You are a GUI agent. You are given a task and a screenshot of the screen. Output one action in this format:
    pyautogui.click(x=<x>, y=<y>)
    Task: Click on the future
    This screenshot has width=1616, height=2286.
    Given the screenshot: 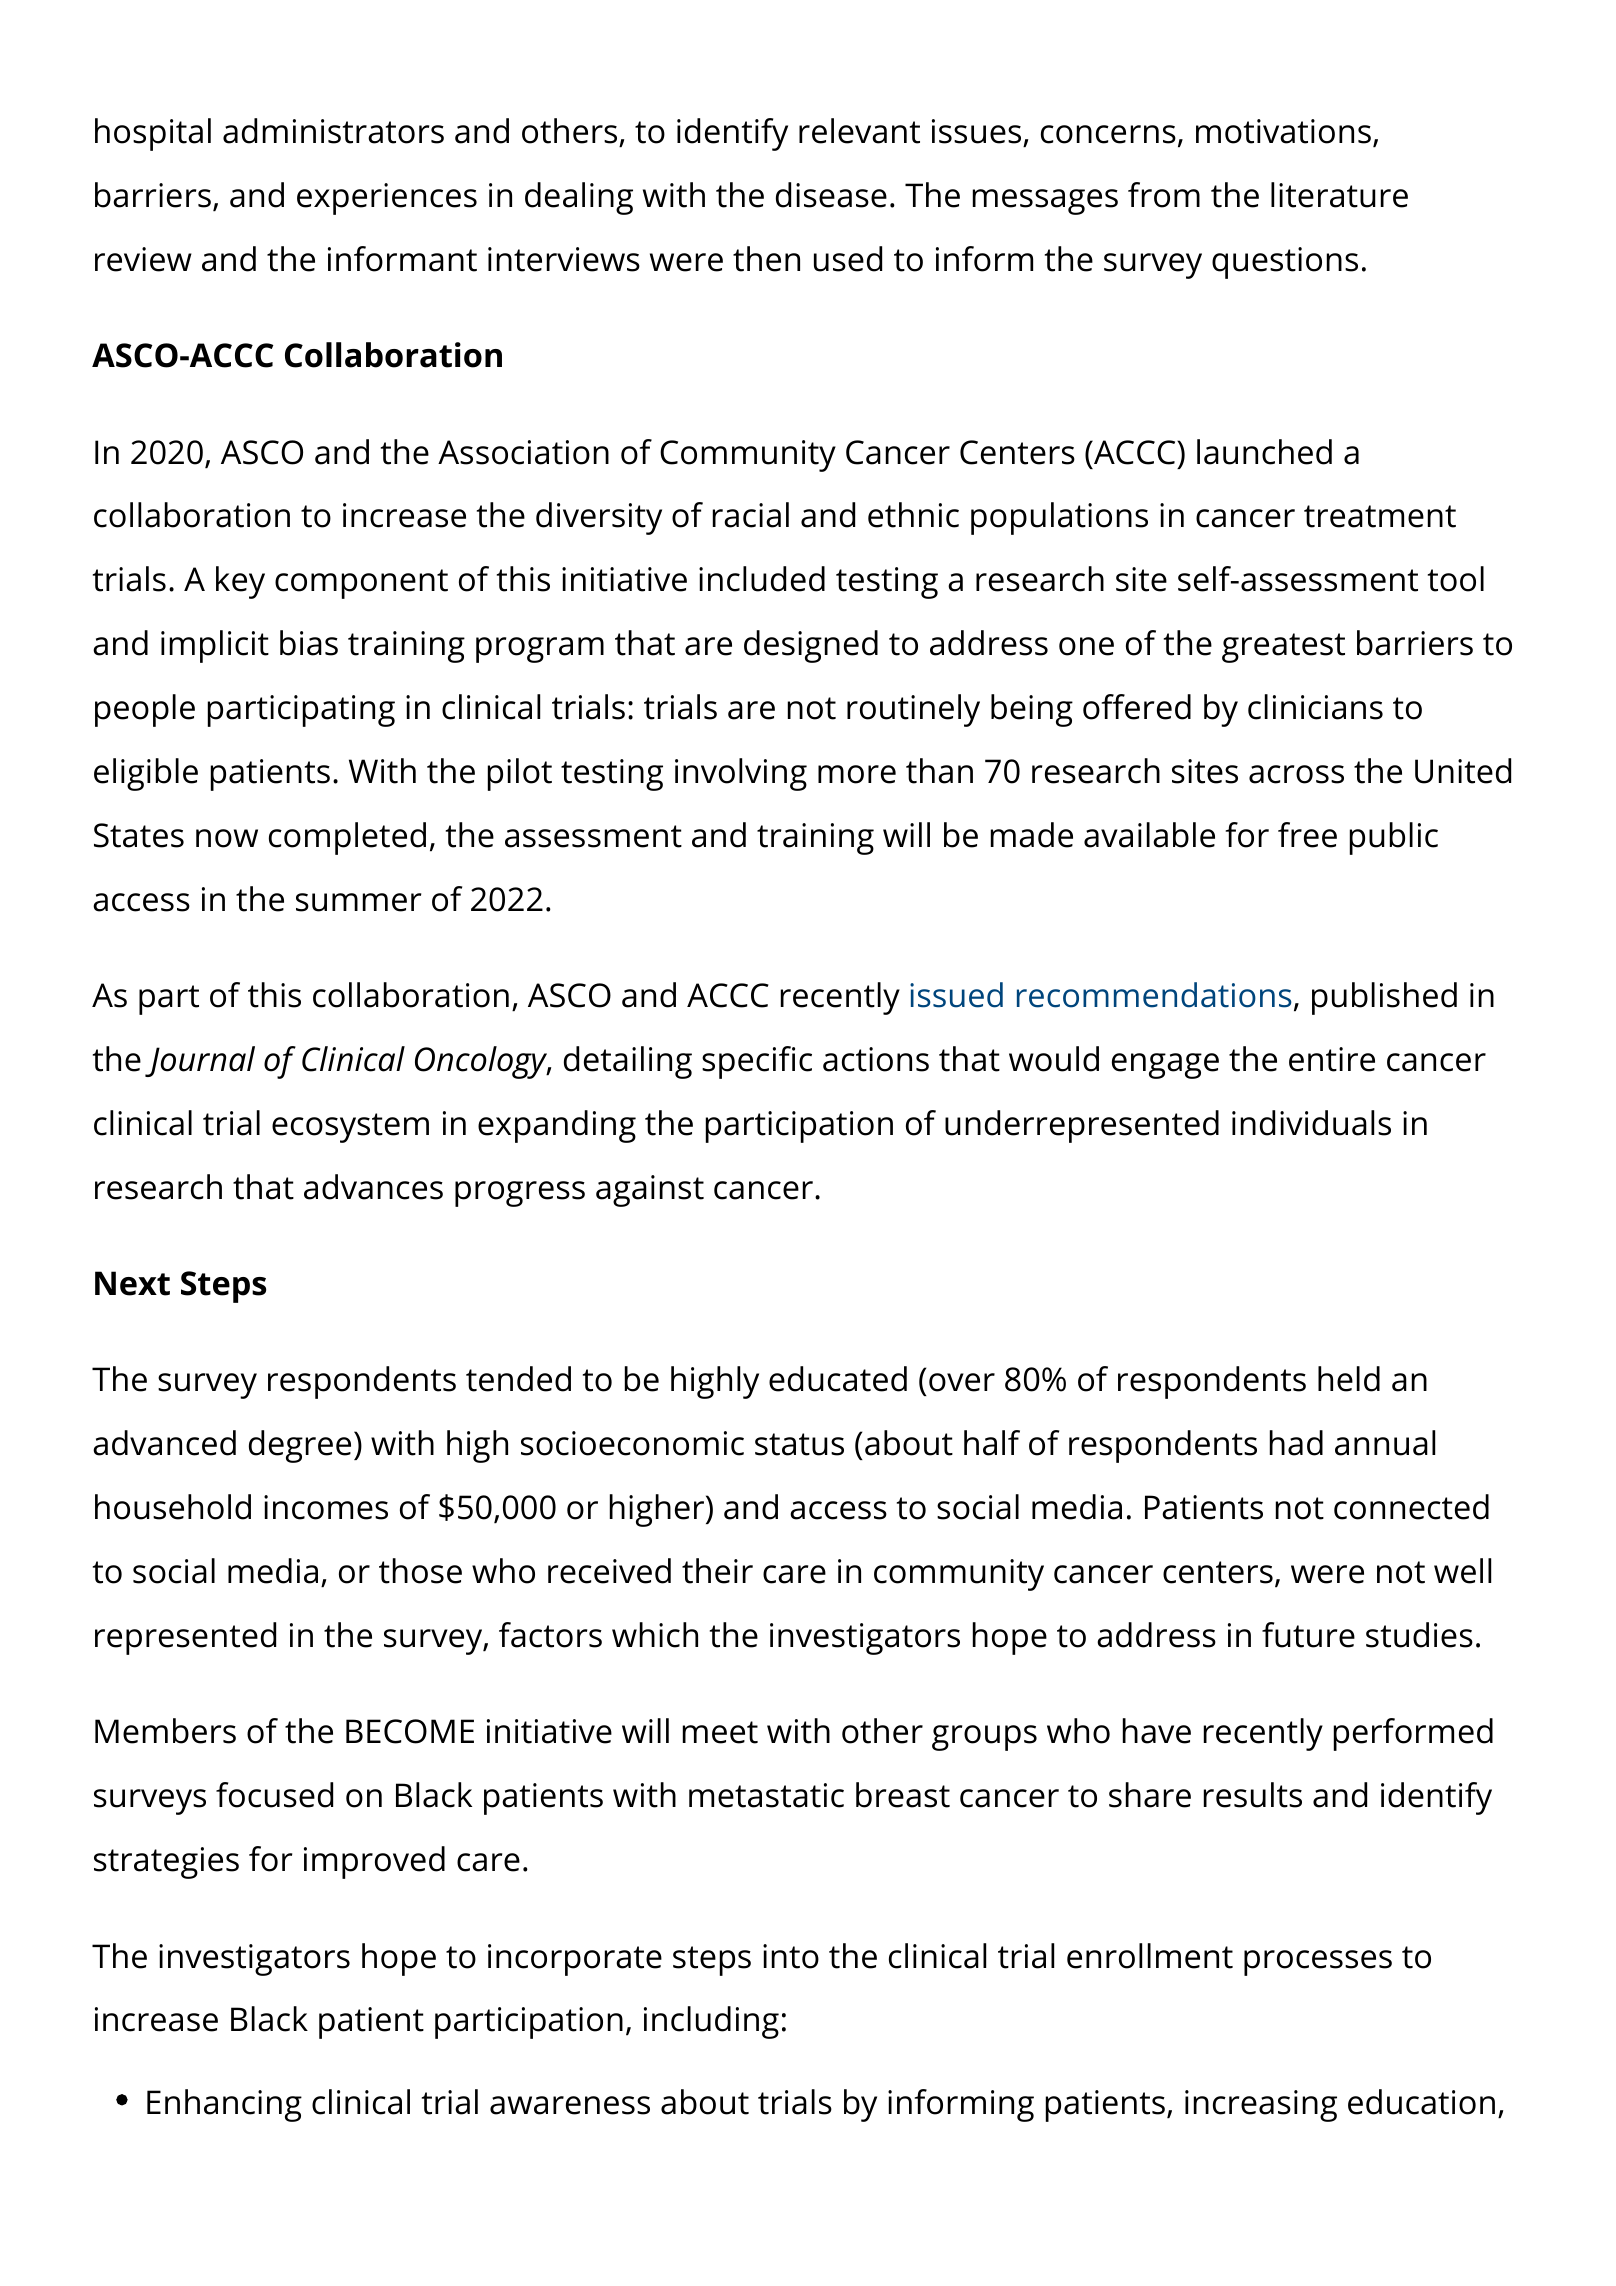 What is the action you would take?
    pyautogui.click(x=1308, y=1635)
